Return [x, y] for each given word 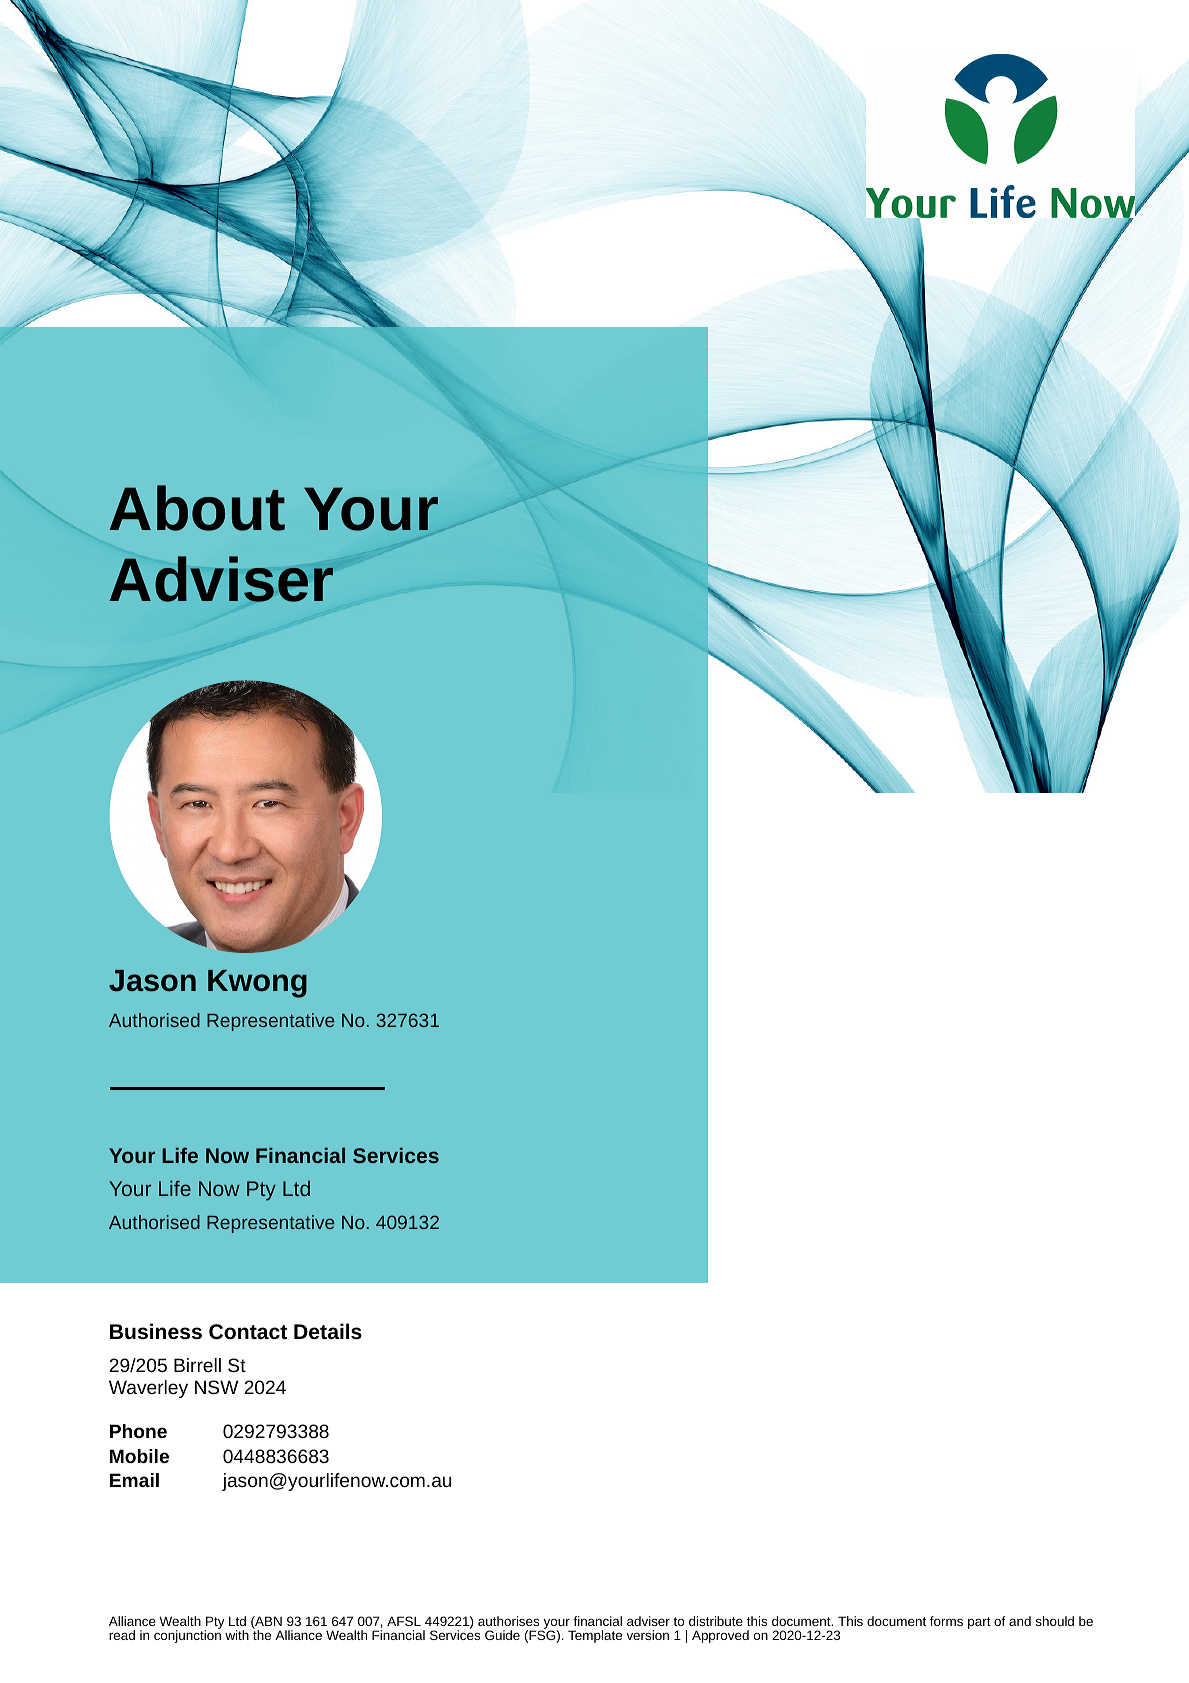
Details [328, 1331]
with [237, 1635]
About [197, 508]
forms [946, 1621]
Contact [248, 1331]
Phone [138, 1431]
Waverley [148, 1389]
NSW [216, 1387]
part [979, 1623]
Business [156, 1331]
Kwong [257, 984]
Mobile [139, 1456]
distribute [716, 1621]
